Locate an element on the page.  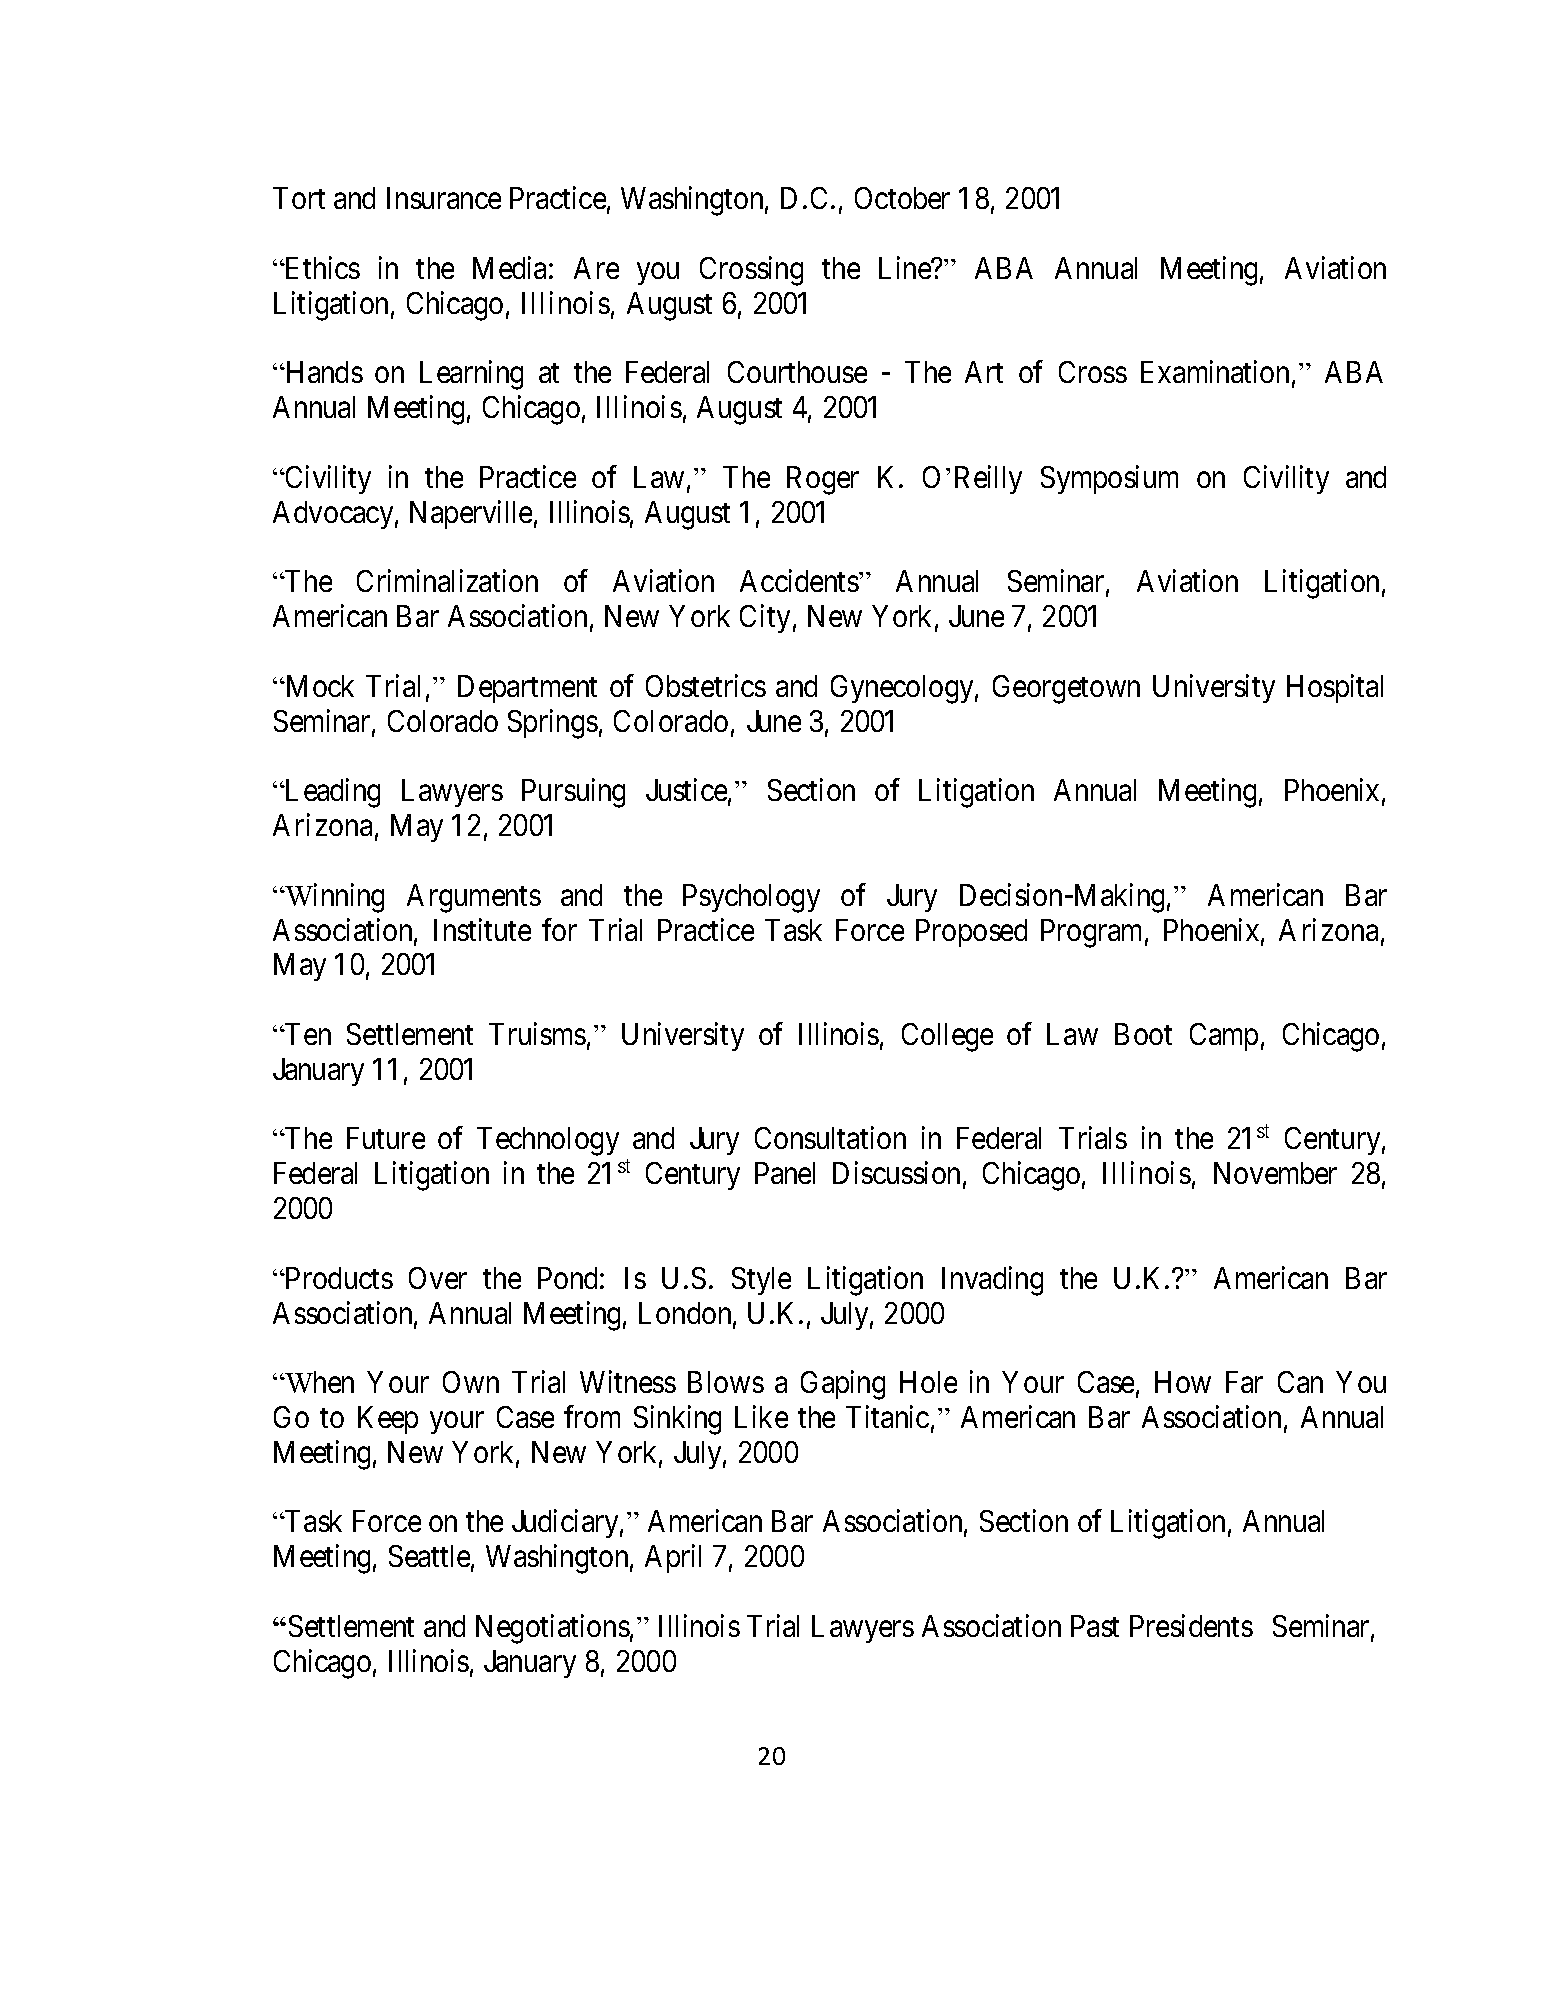
Hospital is located at coordinates (1335, 688).
